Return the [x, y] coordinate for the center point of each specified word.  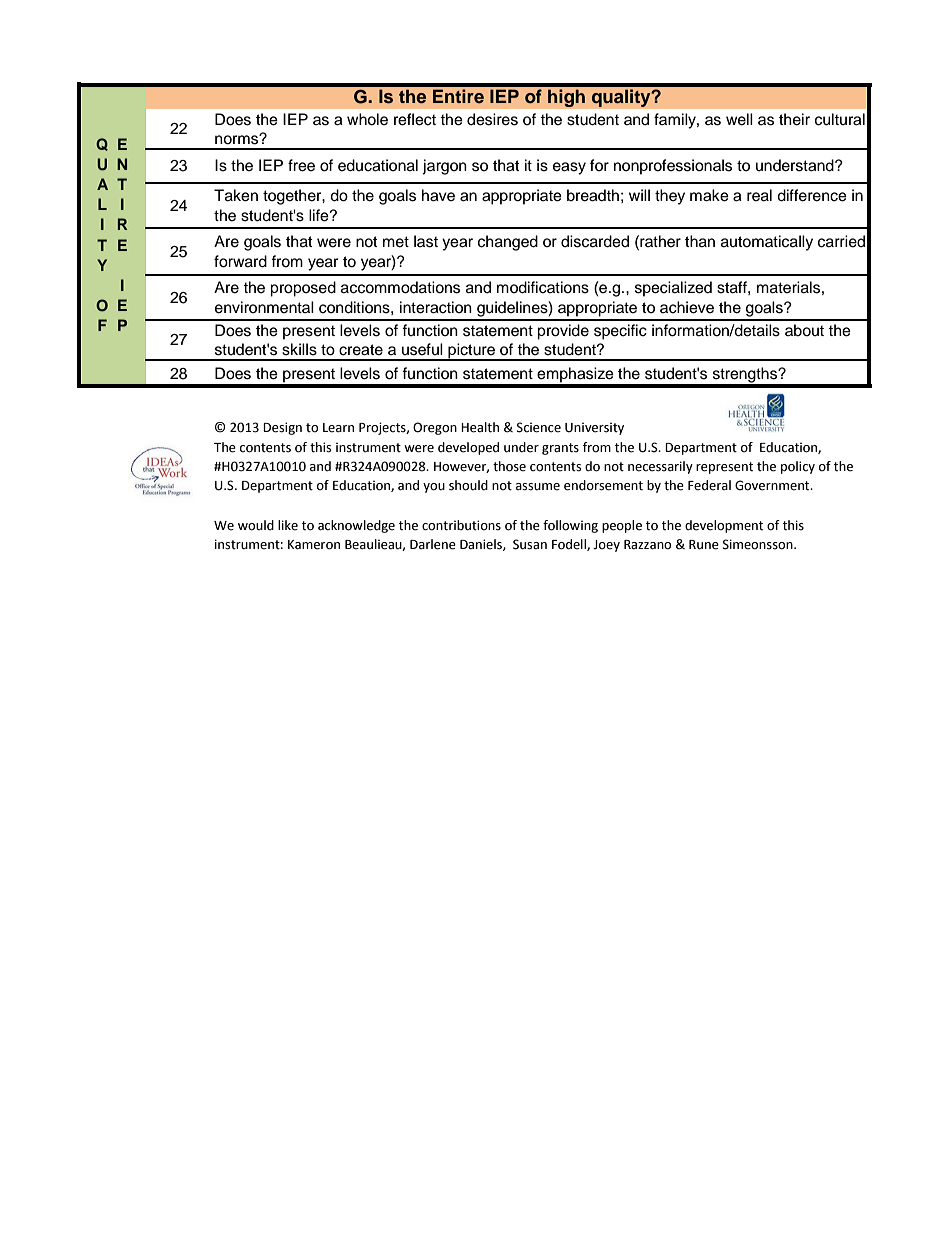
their [794, 119]
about [804, 330]
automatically [767, 243]
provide [563, 332]
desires [492, 119]
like [288, 525]
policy [798, 467]
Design [282, 428]
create [361, 350]
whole [367, 119]
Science [539, 427]
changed [508, 243]
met [396, 242]
